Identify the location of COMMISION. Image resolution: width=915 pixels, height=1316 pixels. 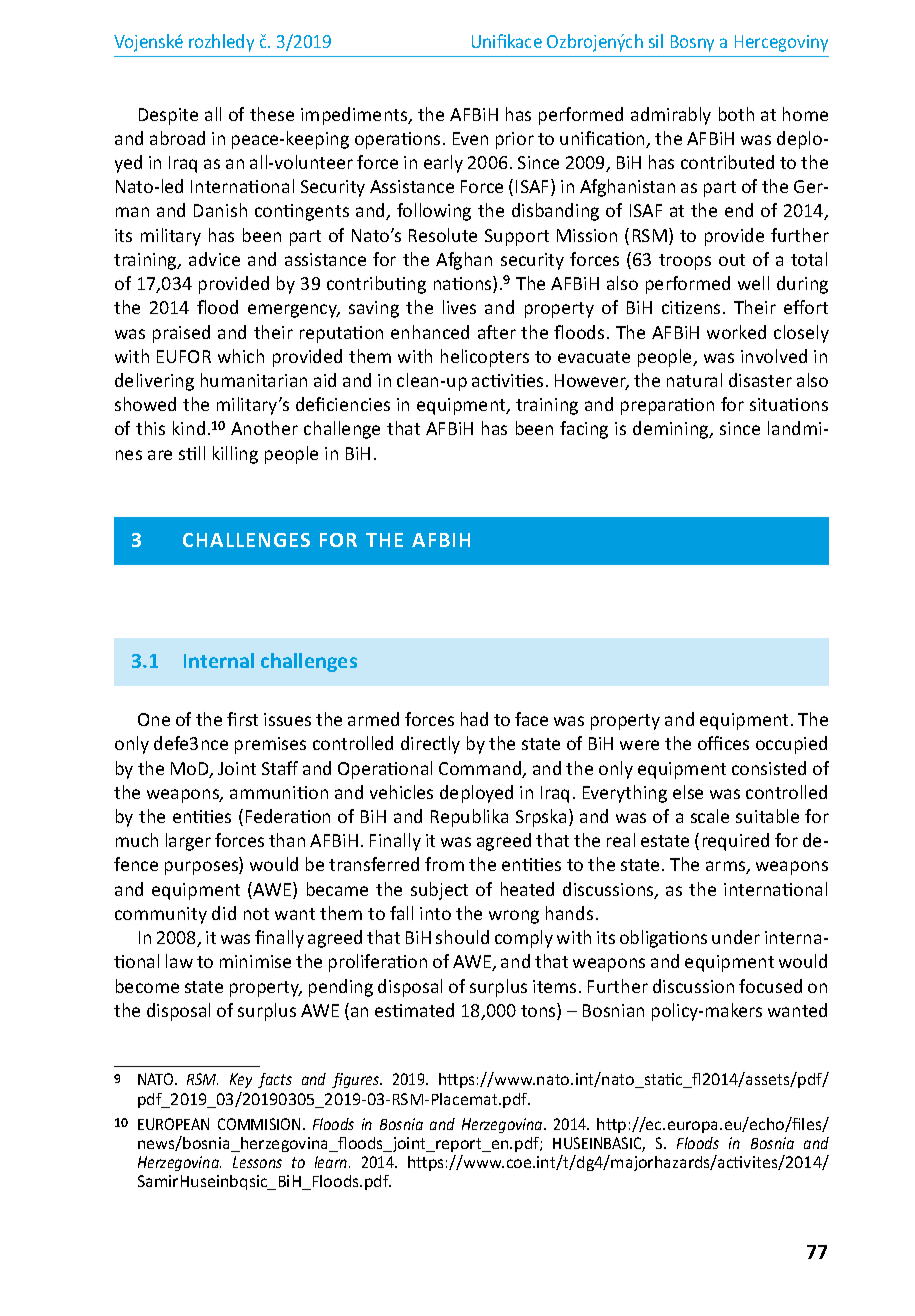
(259, 1124).
